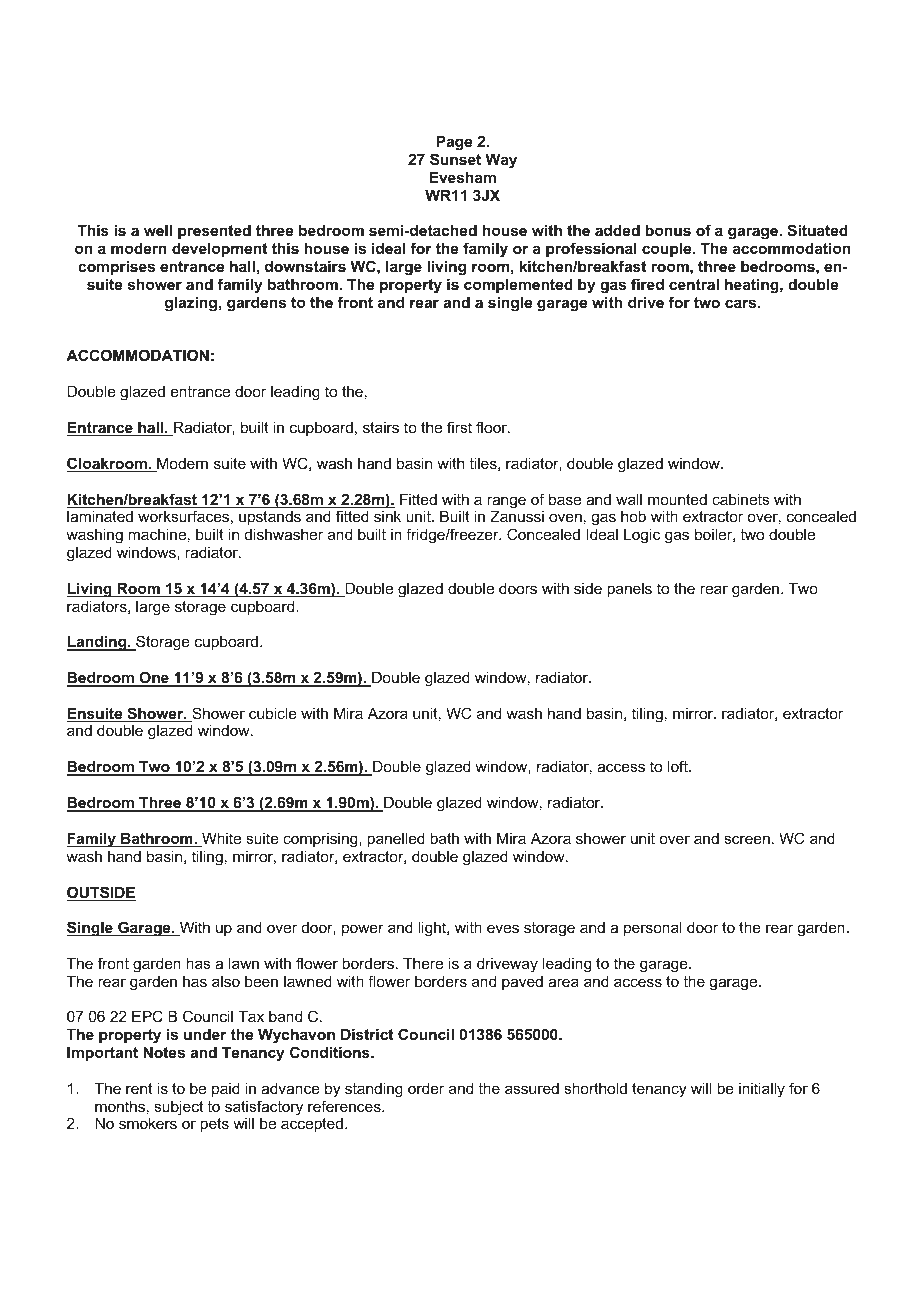  Describe the element at coordinates (747, 839) in the screenshot. I see `screen` at that location.
